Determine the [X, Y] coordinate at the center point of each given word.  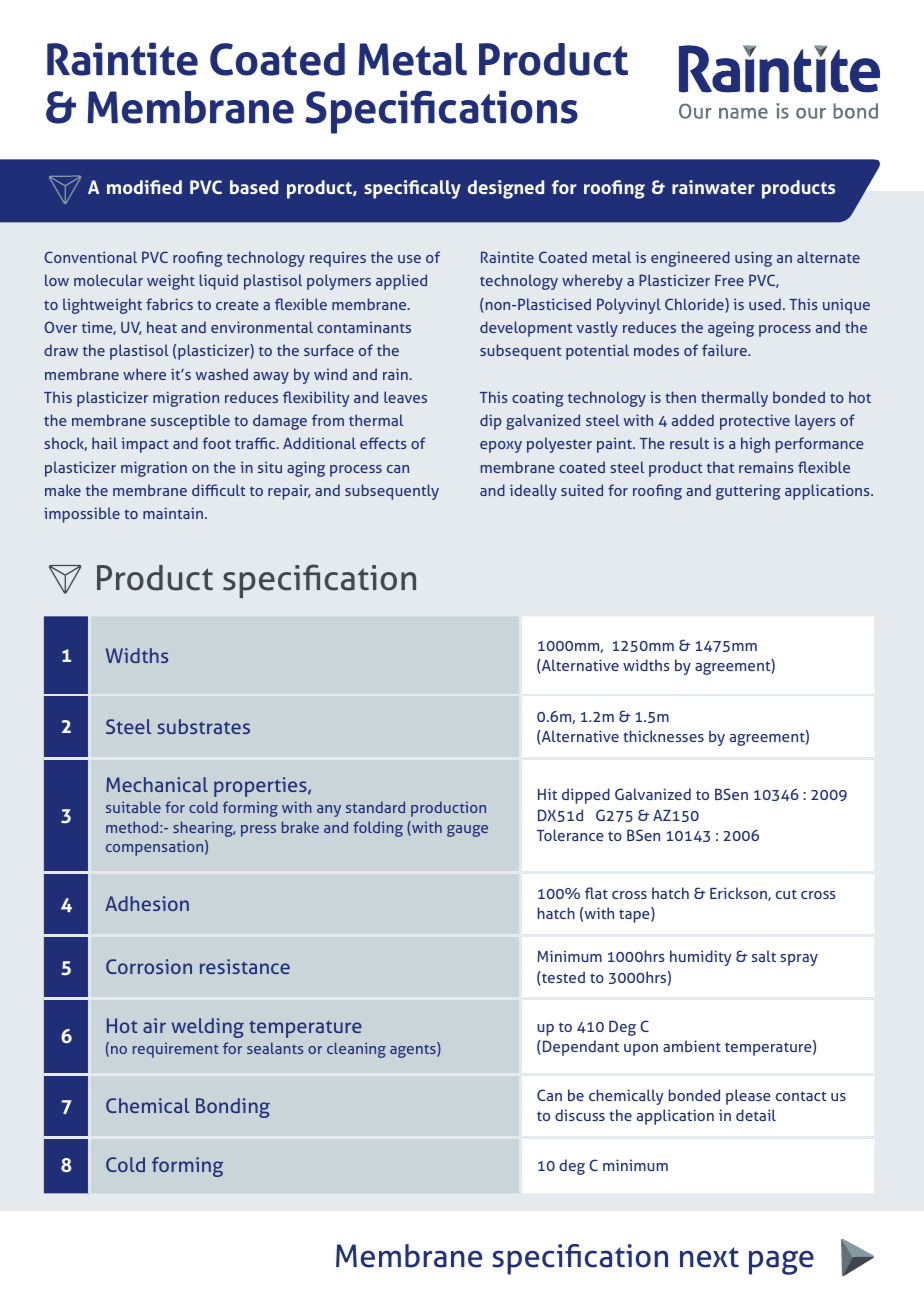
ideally [533, 492]
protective [755, 422]
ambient [692, 1046]
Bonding [233, 1108]
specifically [412, 189]
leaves [405, 397]
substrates [203, 726]
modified [144, 187]
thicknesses [663, 736]
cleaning [356, 1050]
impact [145, 445]
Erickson [739, 894]
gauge [467, 831]
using [753, 259]
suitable [133, 807]
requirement [176, 1050]
